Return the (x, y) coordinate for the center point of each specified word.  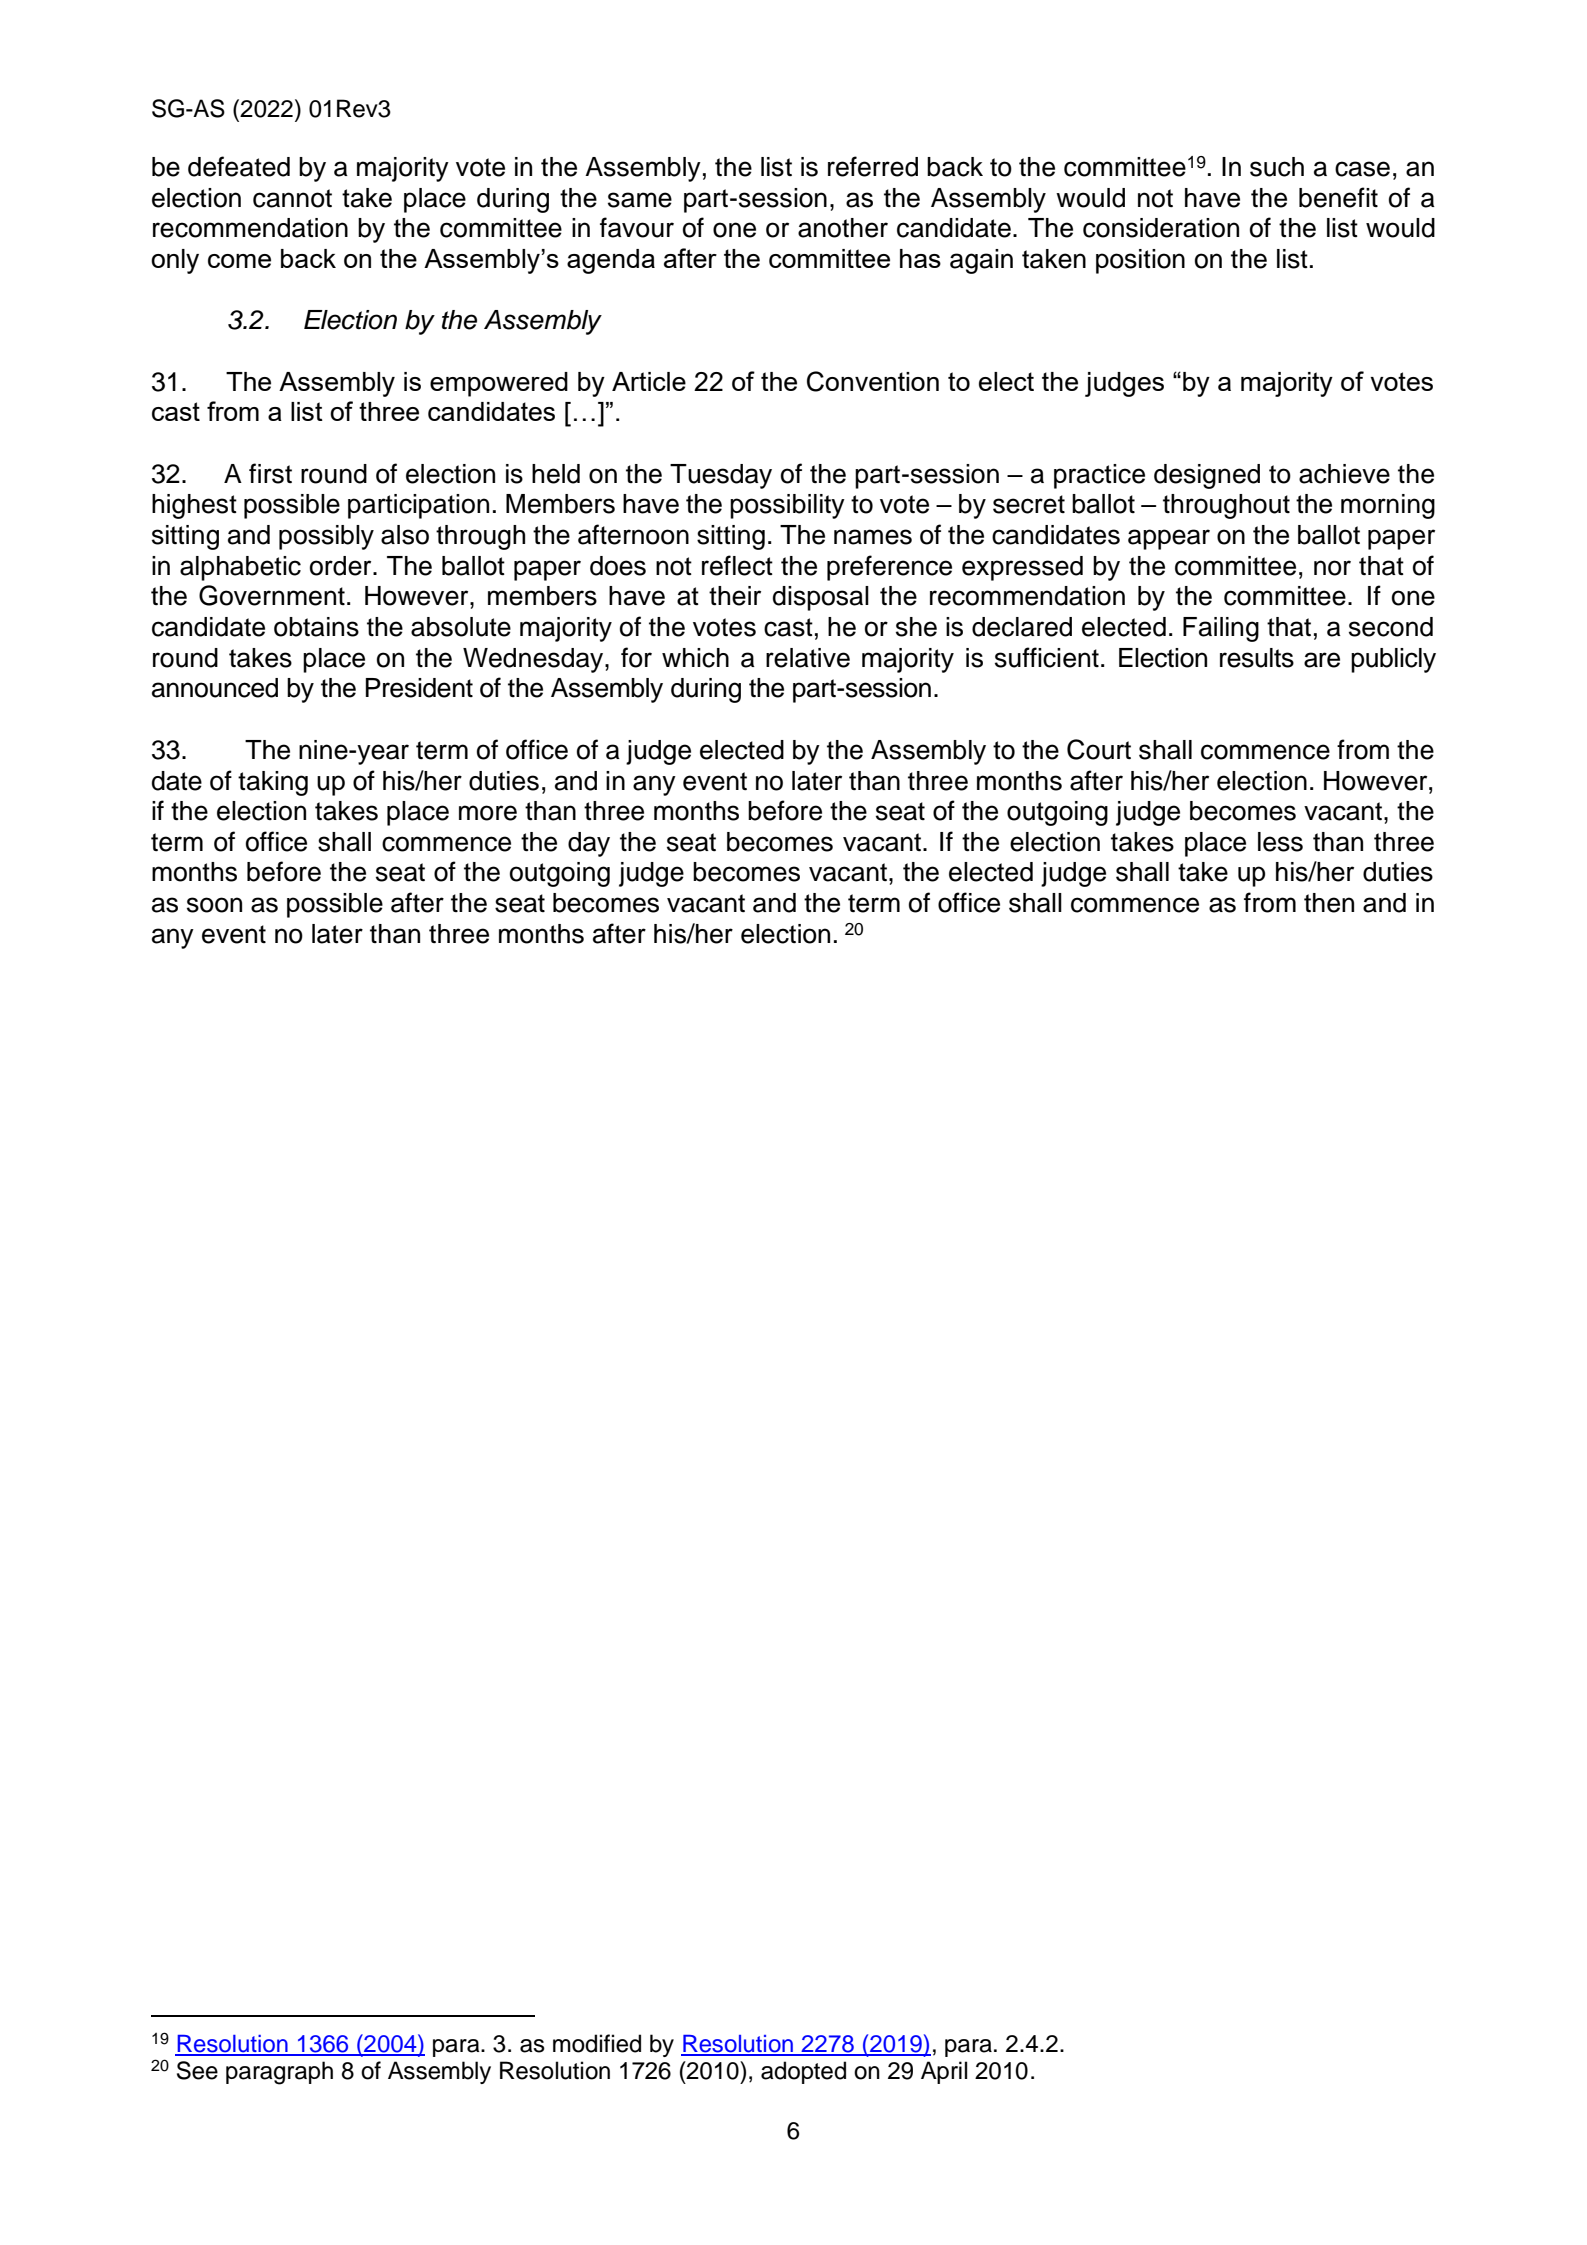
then (1329, 903)
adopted (803, 2072)
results (1257, 658)
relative (808, 658)
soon (214, 905)
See (197, 2070)
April (944, 2072)
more (488, 813)
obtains (316, 627)
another (843, 228)
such (1277, 167)
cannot (292, 198)
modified (597, 2043)
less (1280, 842)
